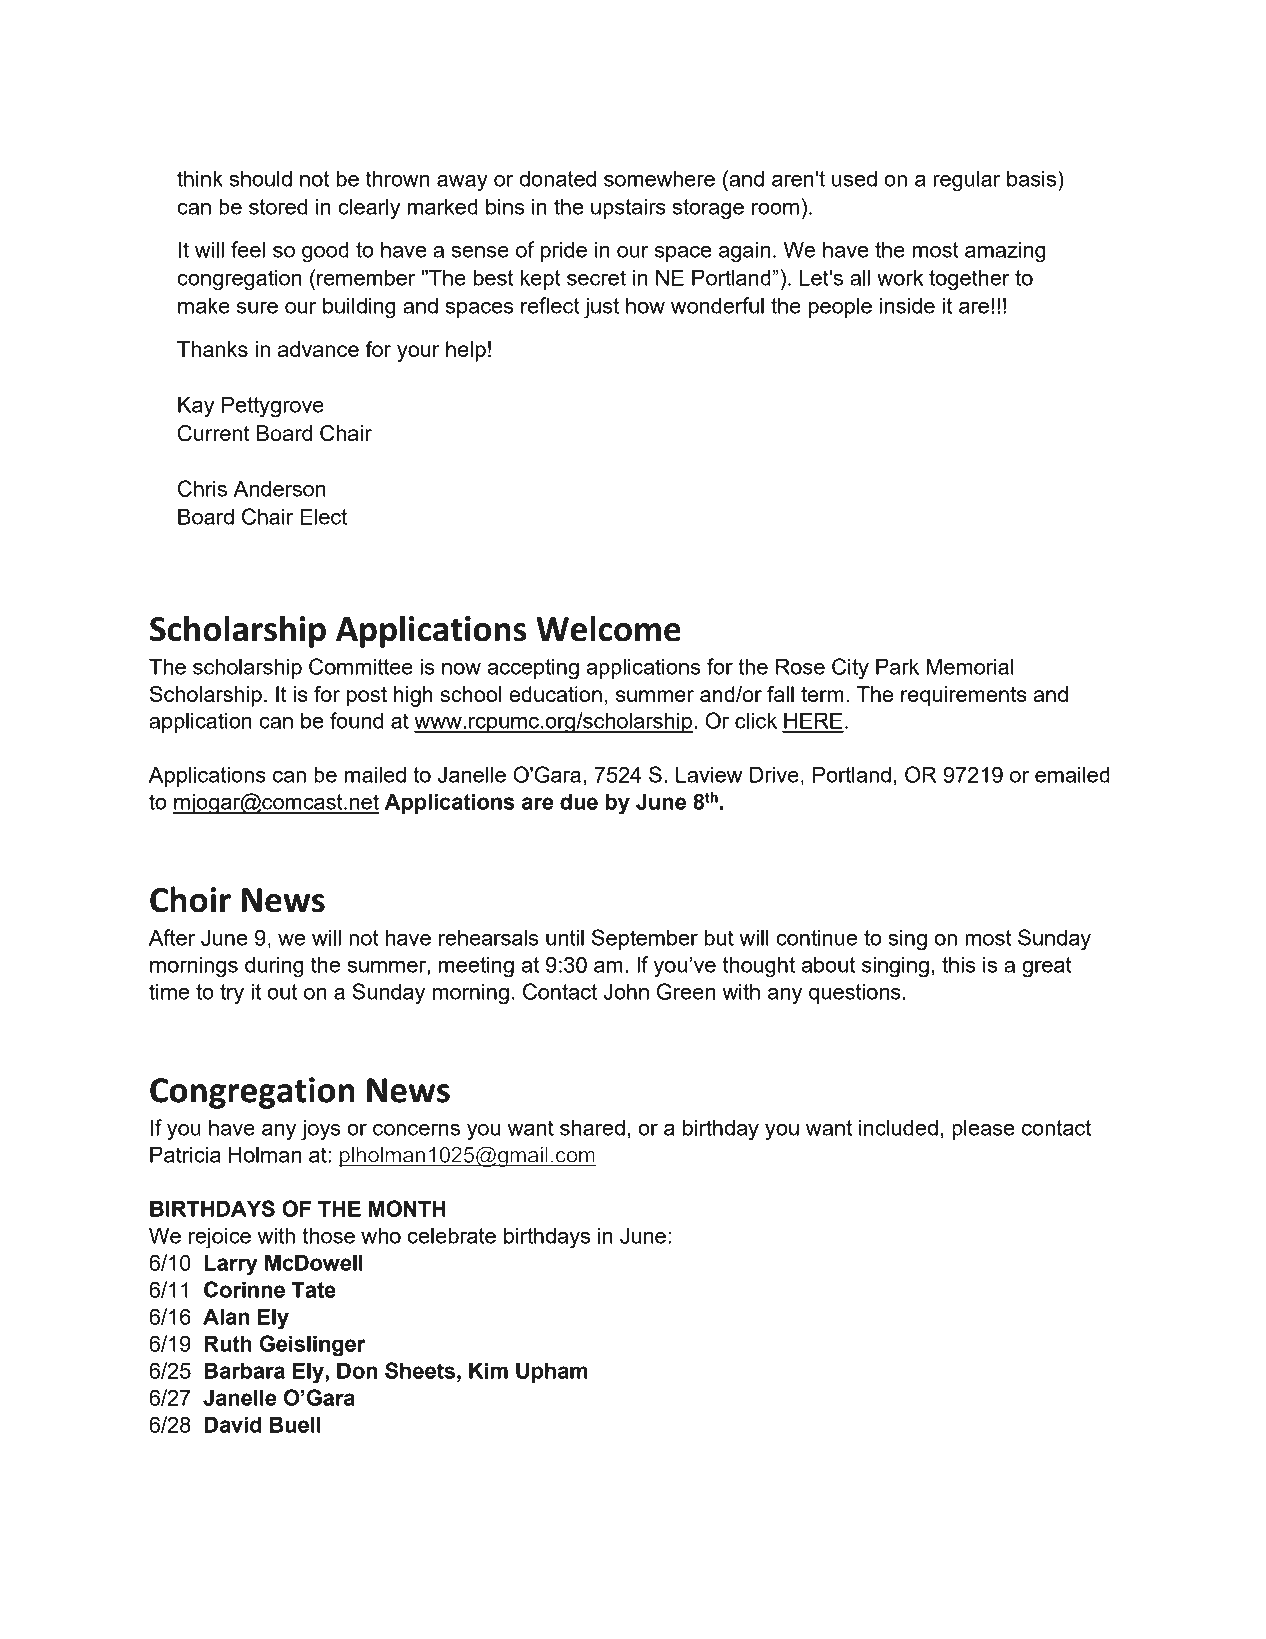 This screenshot has height=1639, width=1266. What do you see at coordinates (278, 206) in the screenshot?
I see `stored` at bounding box center [278, 206].
